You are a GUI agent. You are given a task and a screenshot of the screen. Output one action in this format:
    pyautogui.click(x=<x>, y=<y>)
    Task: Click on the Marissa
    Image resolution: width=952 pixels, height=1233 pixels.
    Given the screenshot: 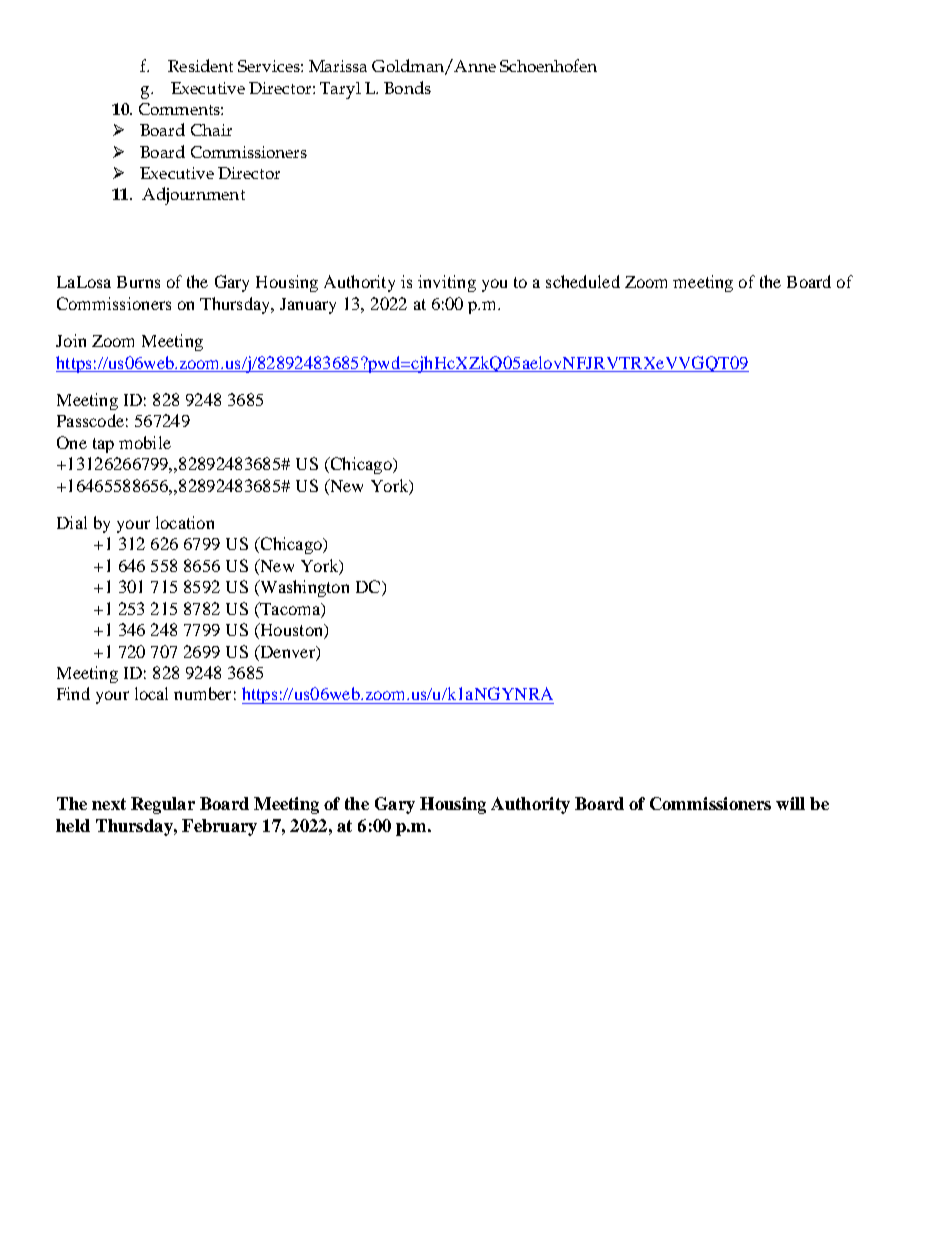 What is the action you would take?
    pyautogui.click(x=338, y=66)
